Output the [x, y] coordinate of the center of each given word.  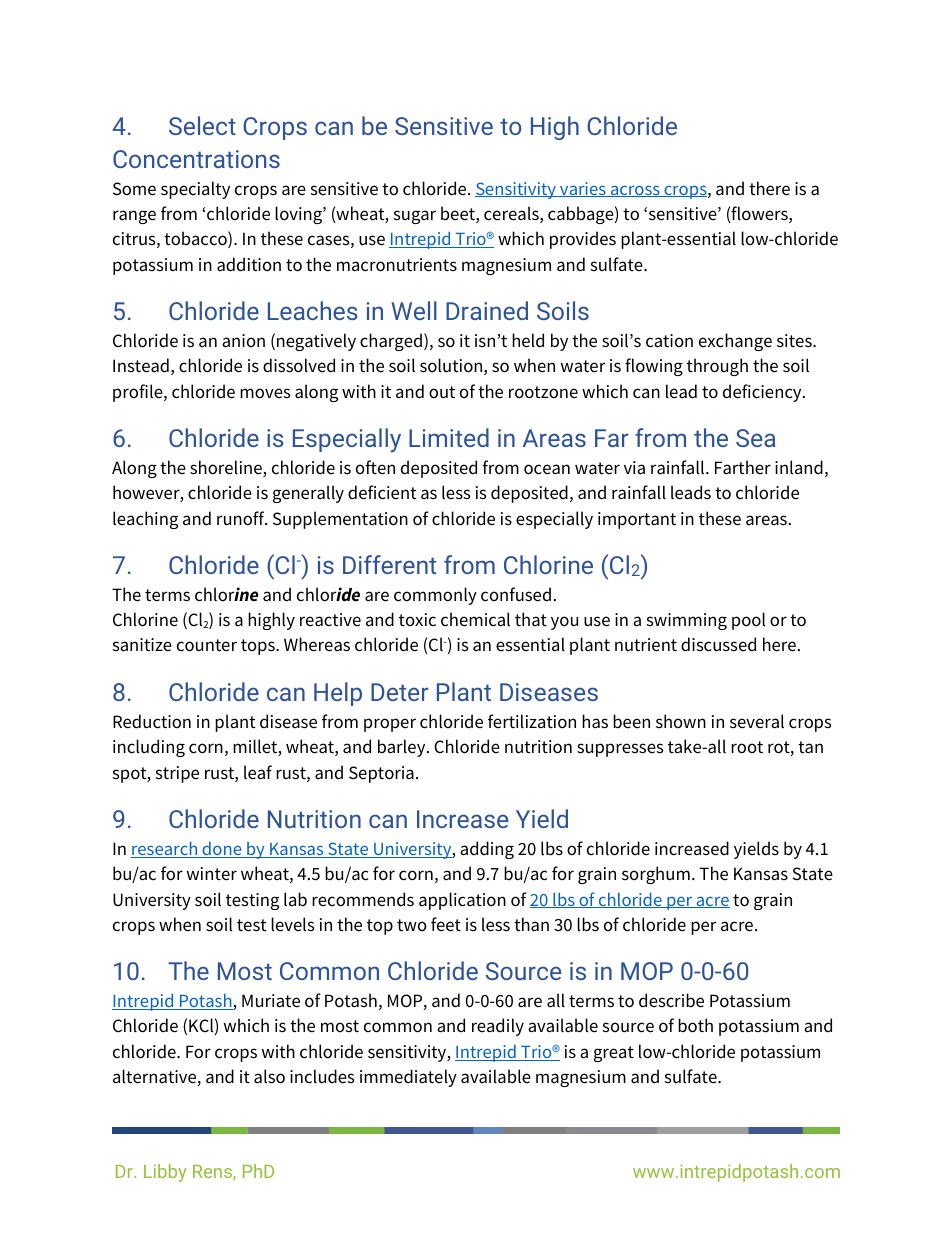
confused [516, 594]
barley [403, 748]
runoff [242, 518]
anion [243, 341]
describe [671, 1000]
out [442, 392]
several [757, 721]
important [637, 520]
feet [446, 924]
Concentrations [196, 159]
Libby [165, 1173]
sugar [415, 217]
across [635, 191]
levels [293, 924]
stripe [177, 774]
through [717, 367]
